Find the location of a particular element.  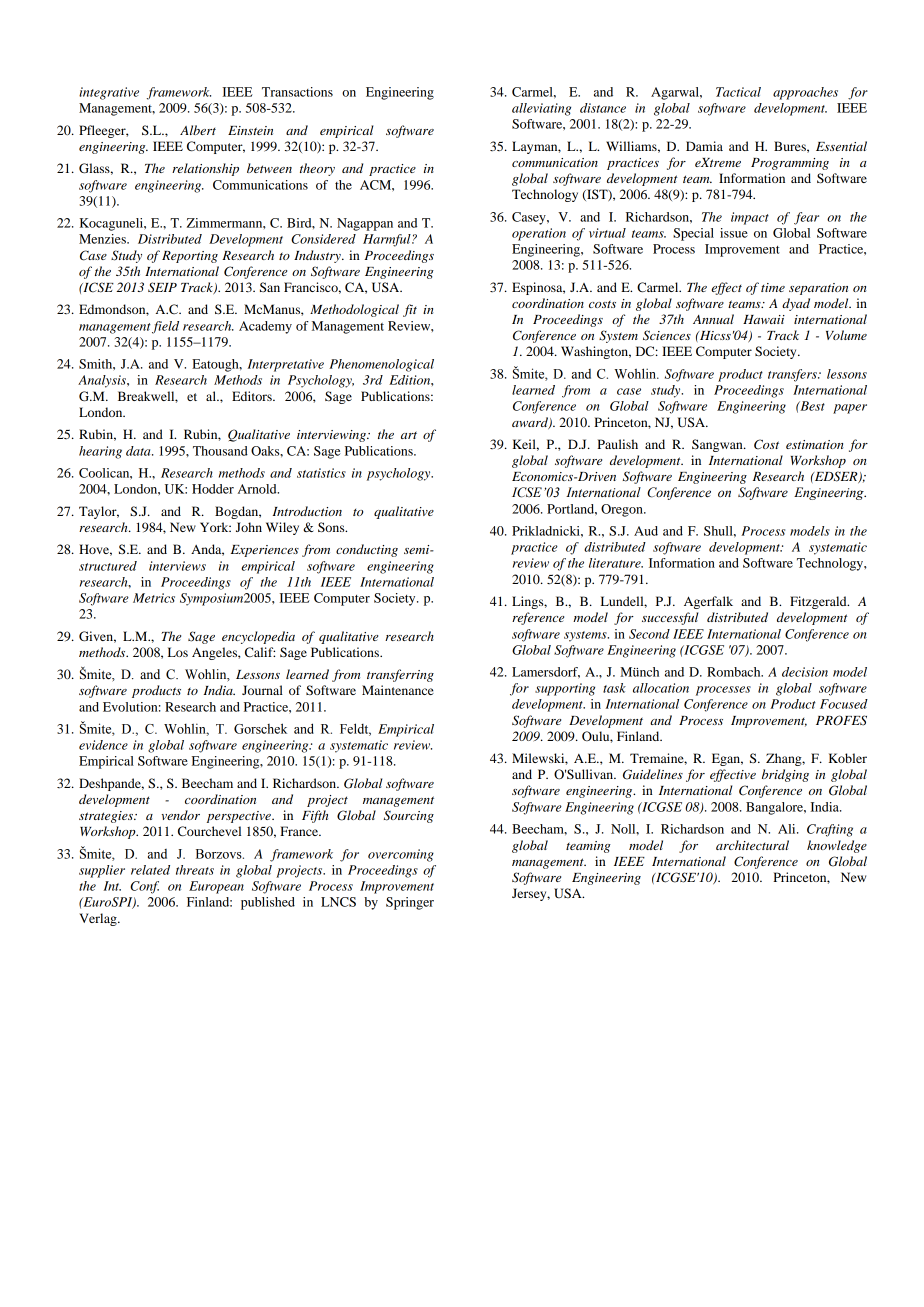

decision is located at coordinates (805, 672).
